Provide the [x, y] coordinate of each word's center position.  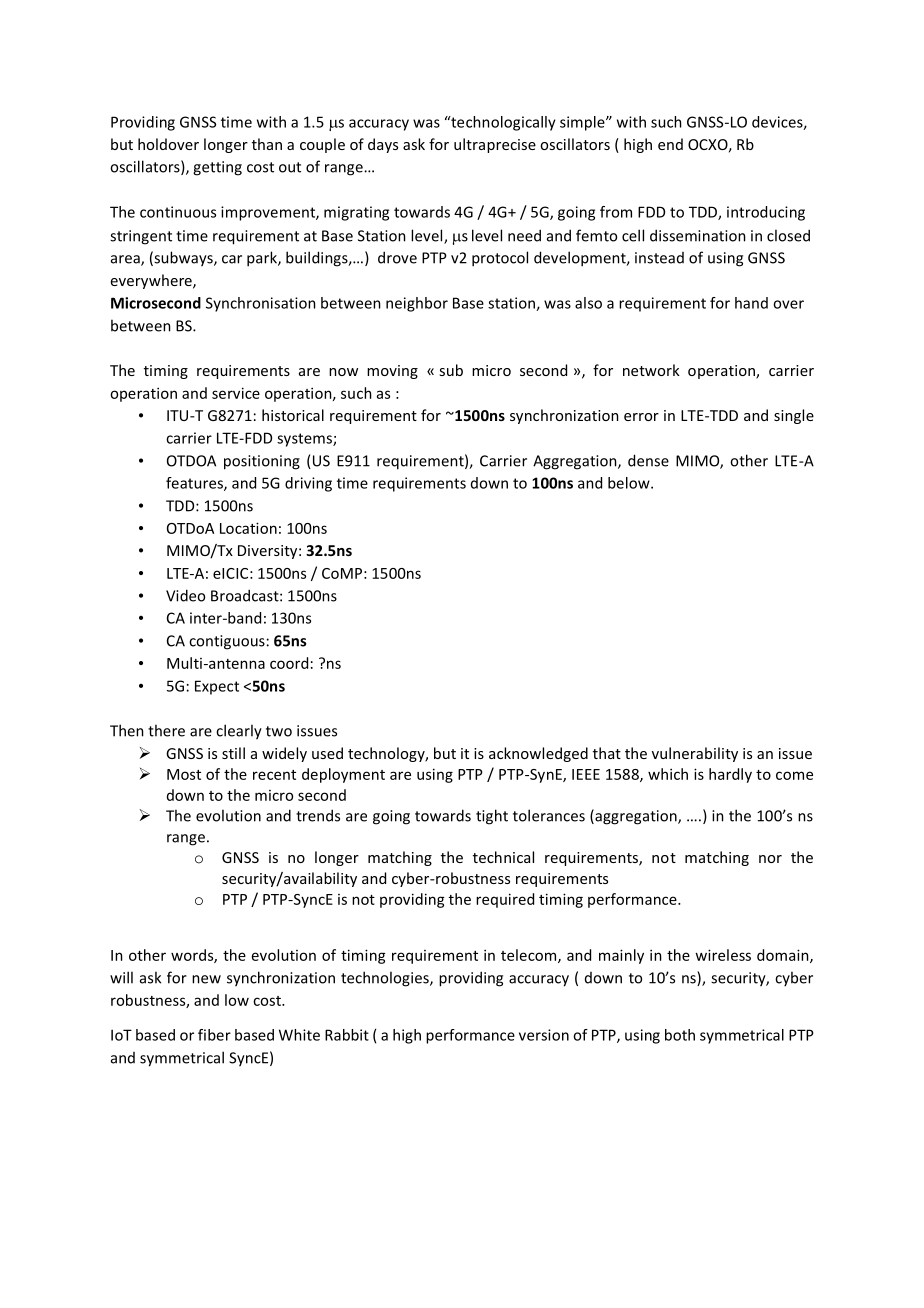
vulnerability [695, 754]
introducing [766, 213]
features [195, 484]
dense [648, 460]
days [383, 145]
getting [217, 168]
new [206, 979]
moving [392, 372]
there [166, 730]
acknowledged [538, 754]
